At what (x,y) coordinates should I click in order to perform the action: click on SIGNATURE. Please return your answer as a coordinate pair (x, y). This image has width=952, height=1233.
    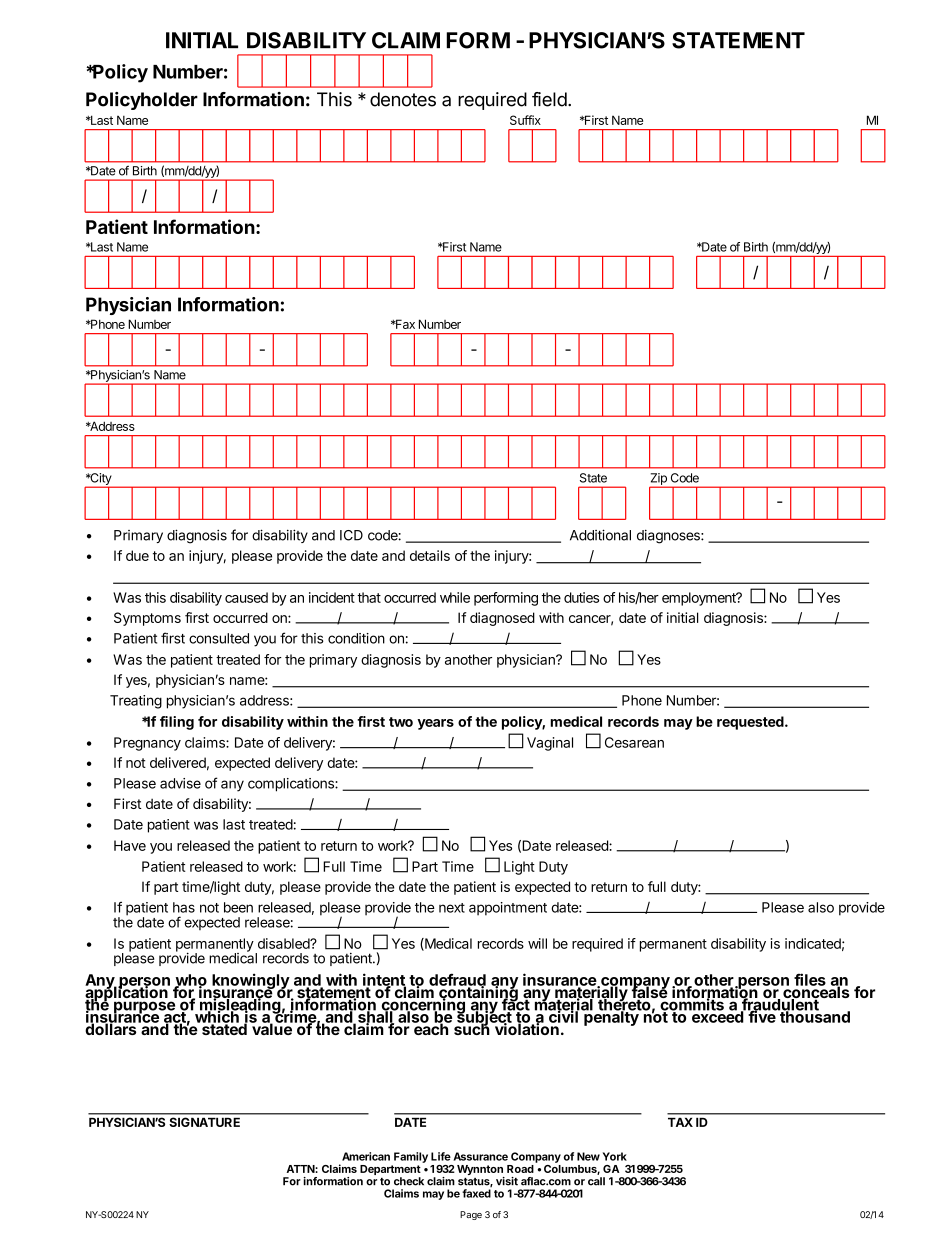
    Looking at the image, I should click on (205, 1122).
